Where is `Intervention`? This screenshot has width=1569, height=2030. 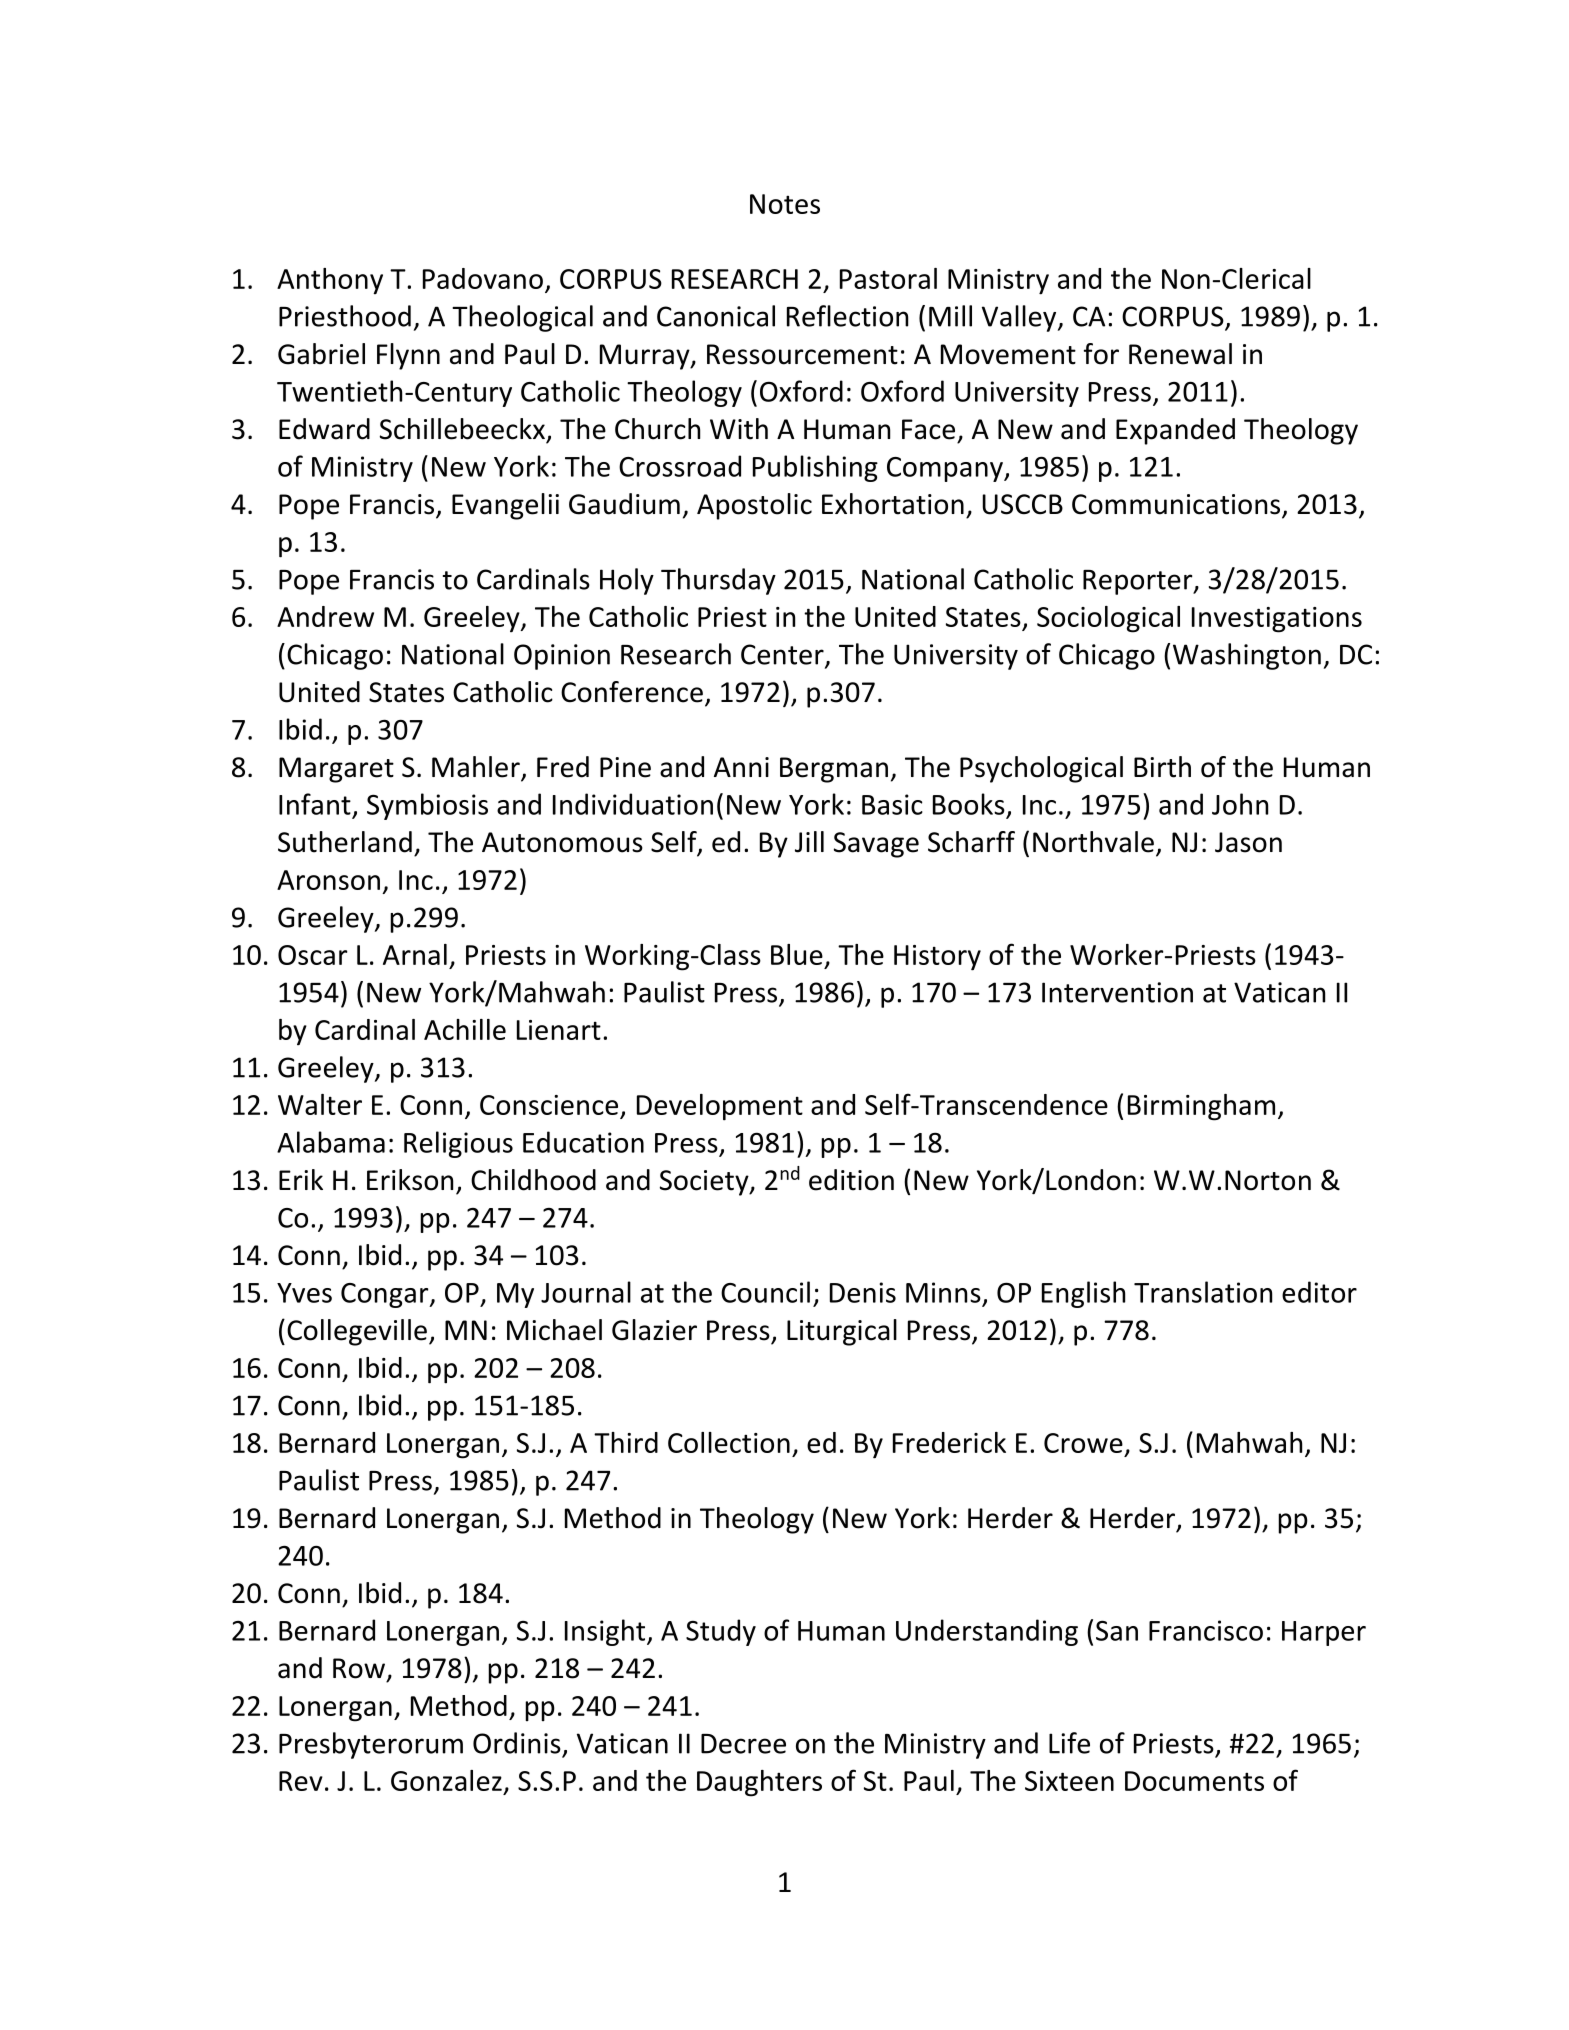 Intervention is located at coordinates (1117, 992).
